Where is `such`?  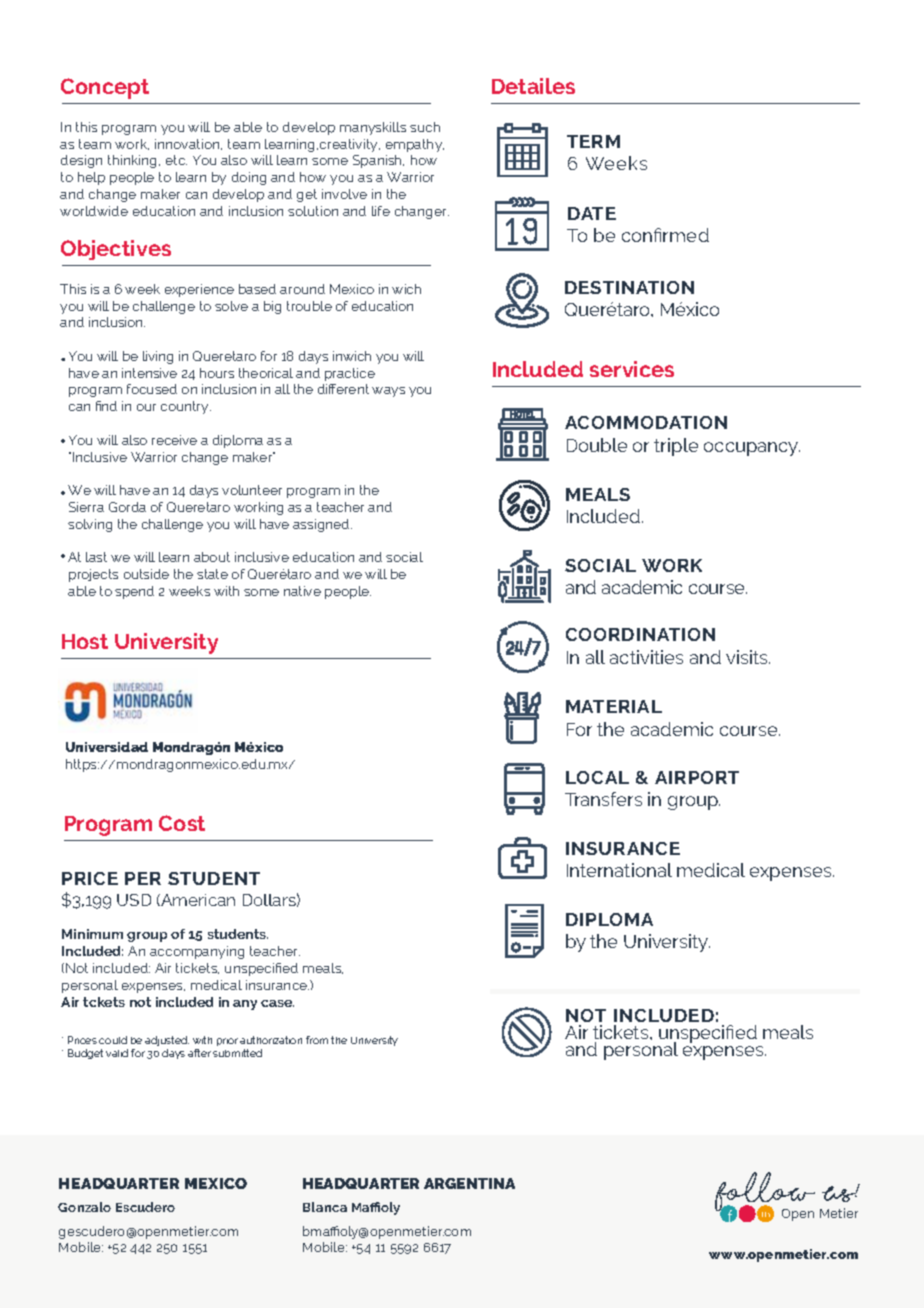 such is located at coordinates (425, 127).
